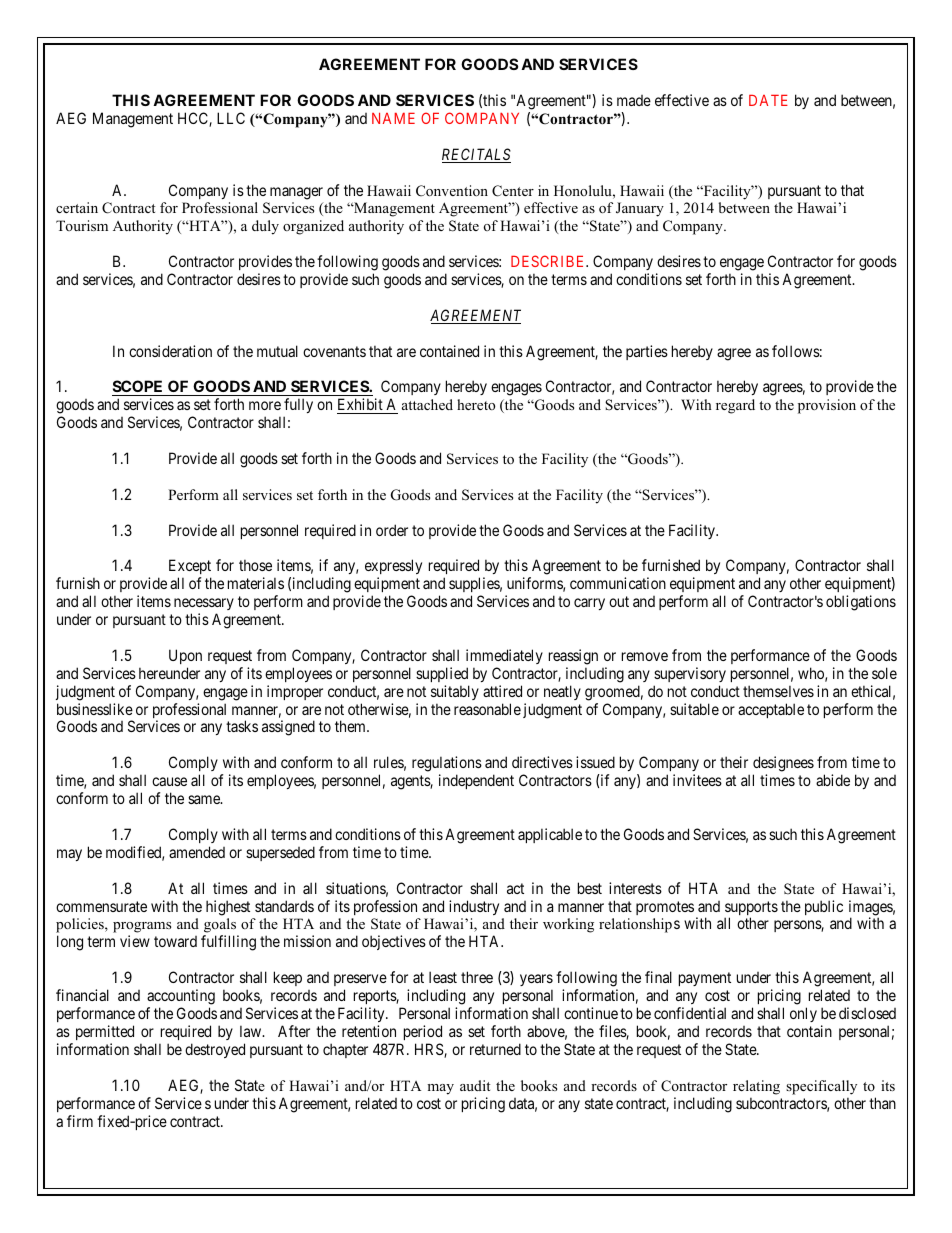  What do you see at coordinates (204, 606) in the screenshot?
I see `necessary` at bounding box center [204, 606].
